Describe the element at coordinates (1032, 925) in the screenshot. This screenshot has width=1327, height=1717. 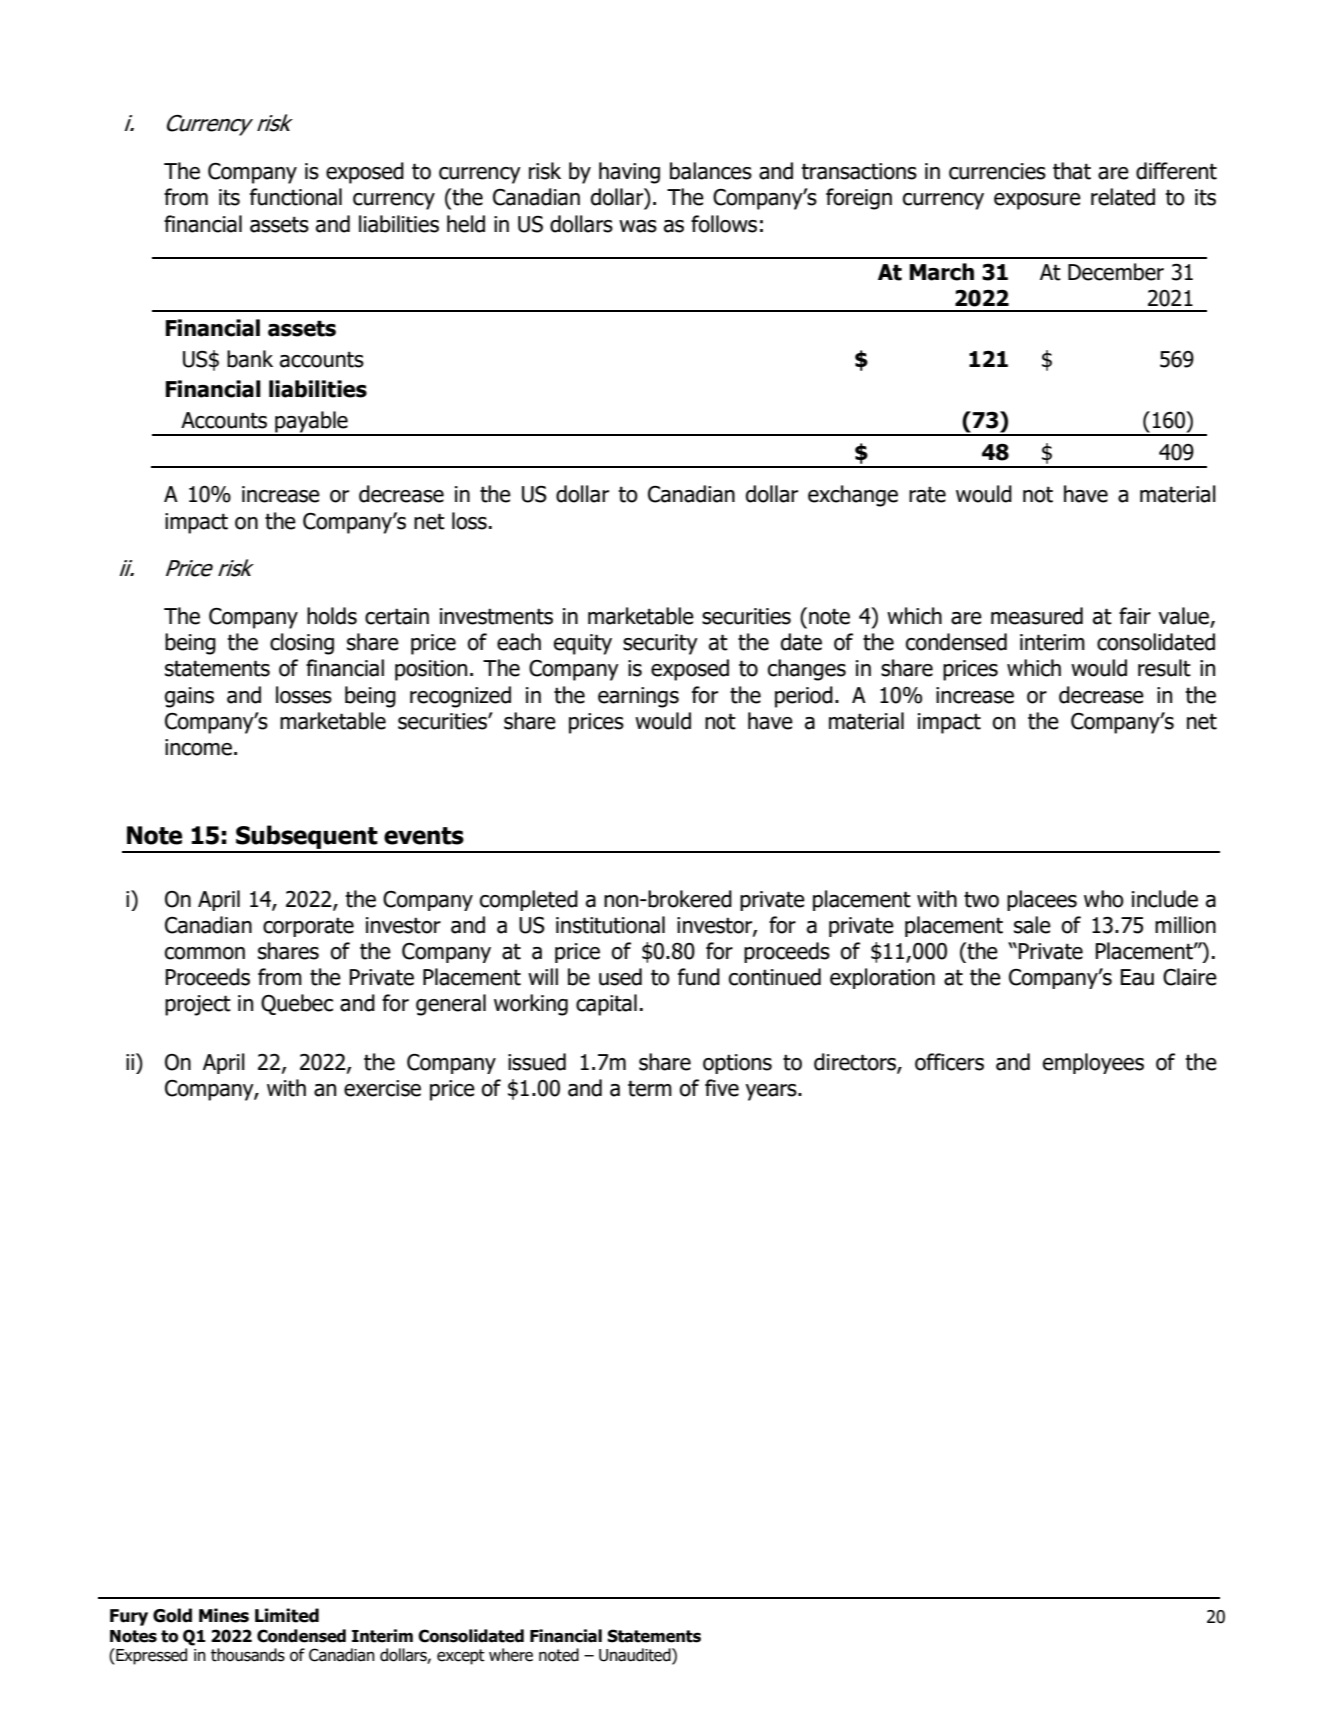
I see `sale` at that location.
